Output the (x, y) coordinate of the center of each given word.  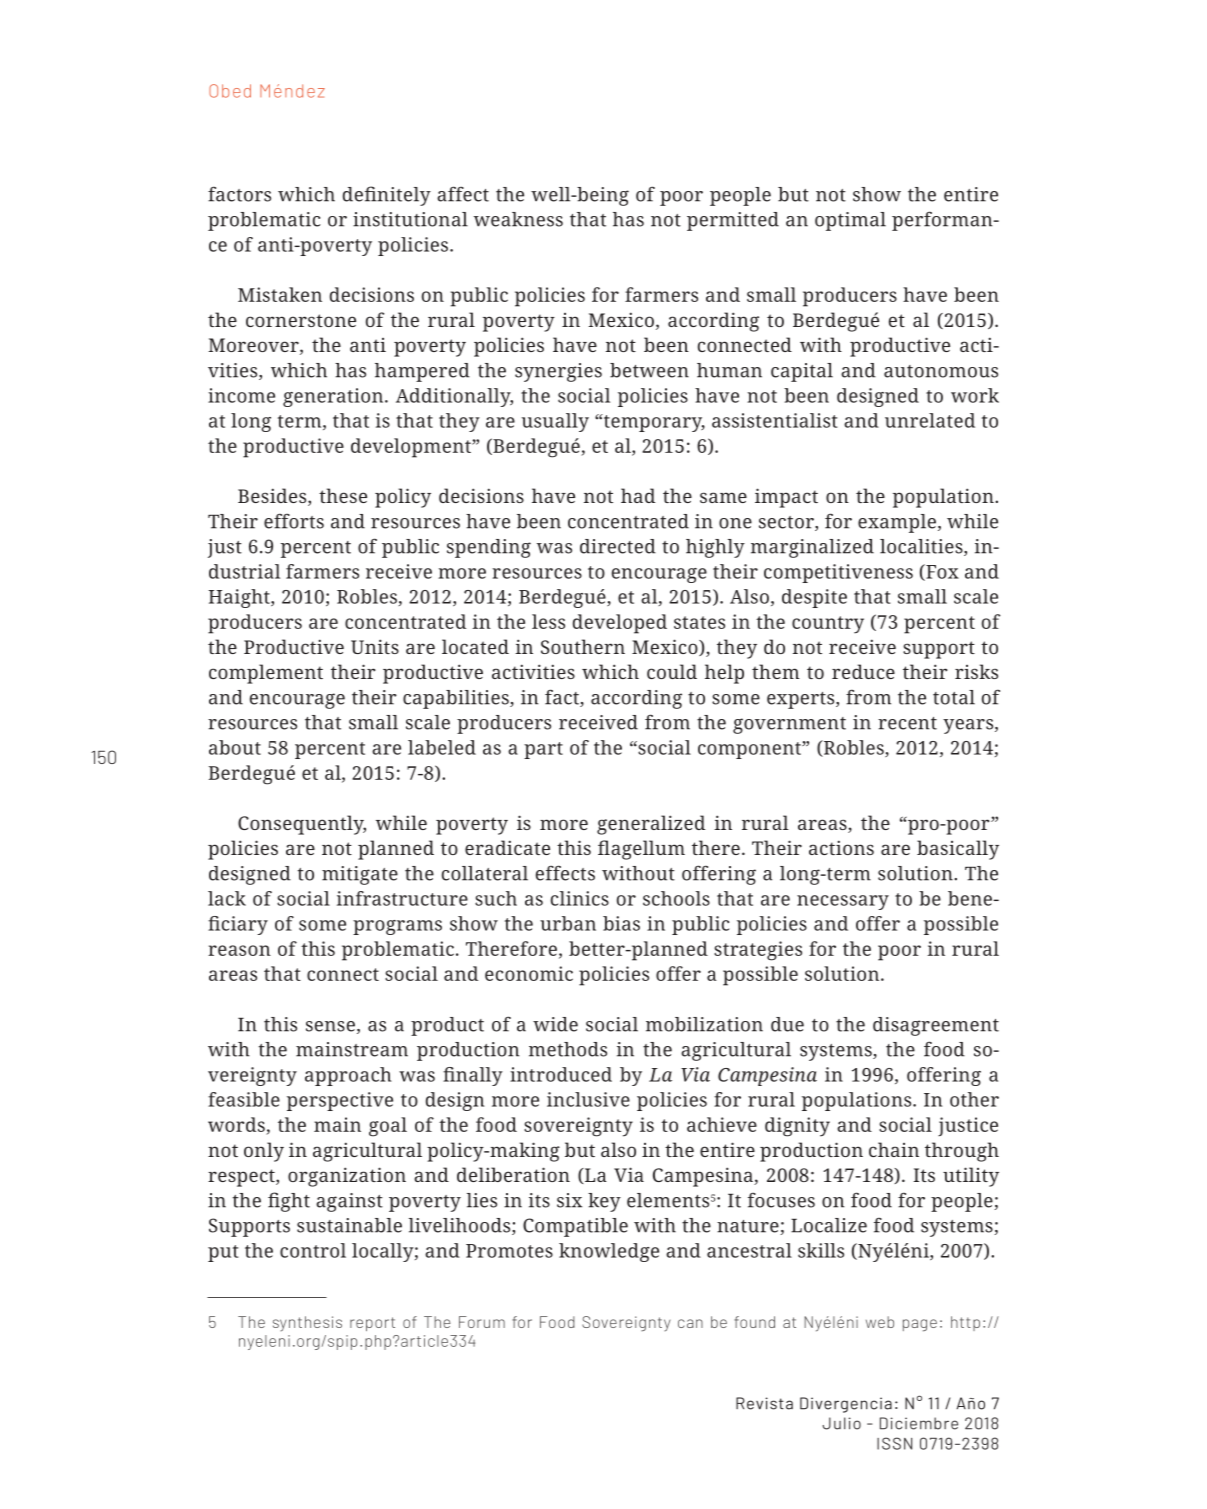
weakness (518, 219)
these (343, 495)
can (690, 1323)
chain (894, 1149)
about (235, 747)
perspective (340, 1101)
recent (907, 723)
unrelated (930, 420)
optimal (850, 221)
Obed (230, 91)
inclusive (588, 1099)
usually (555, 422)
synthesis (307, 1323)
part (543, 750)
